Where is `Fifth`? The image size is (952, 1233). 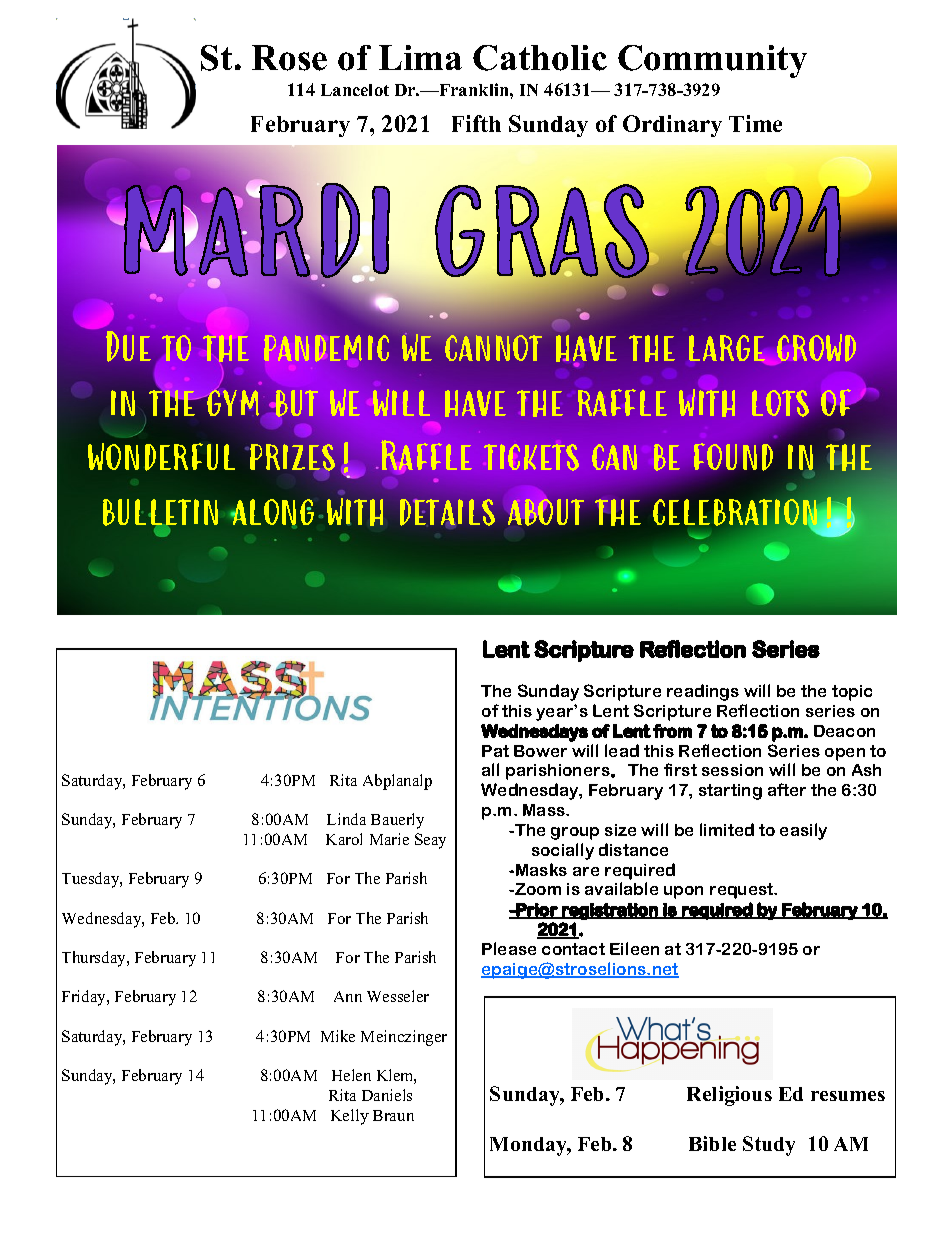 Fifth is located at coordinates (476, 123).
